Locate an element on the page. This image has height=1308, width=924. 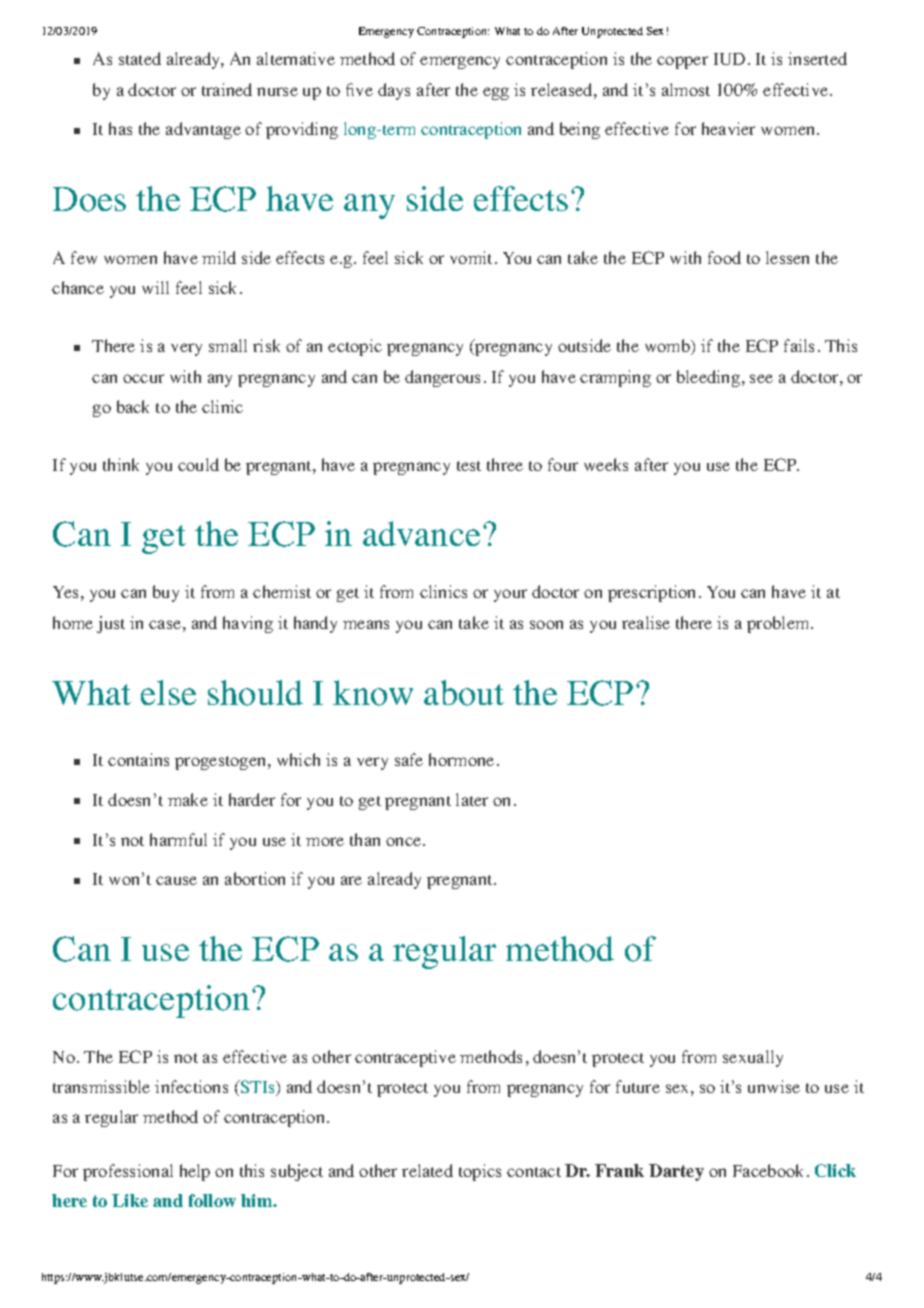
your is located at coordinates (510, 595).
